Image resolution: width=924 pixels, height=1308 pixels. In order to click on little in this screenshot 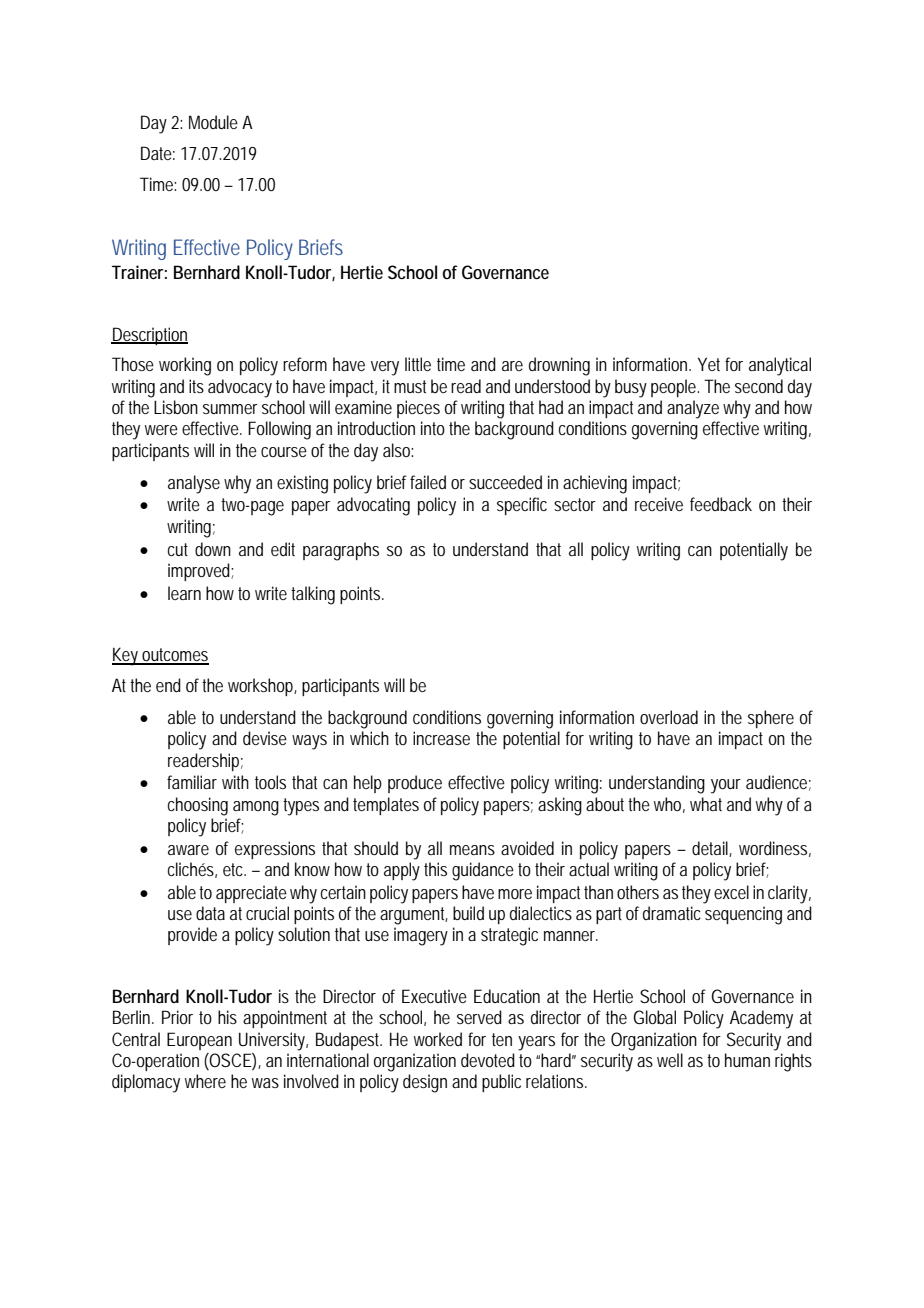, I will do `click(418, 364)`.
